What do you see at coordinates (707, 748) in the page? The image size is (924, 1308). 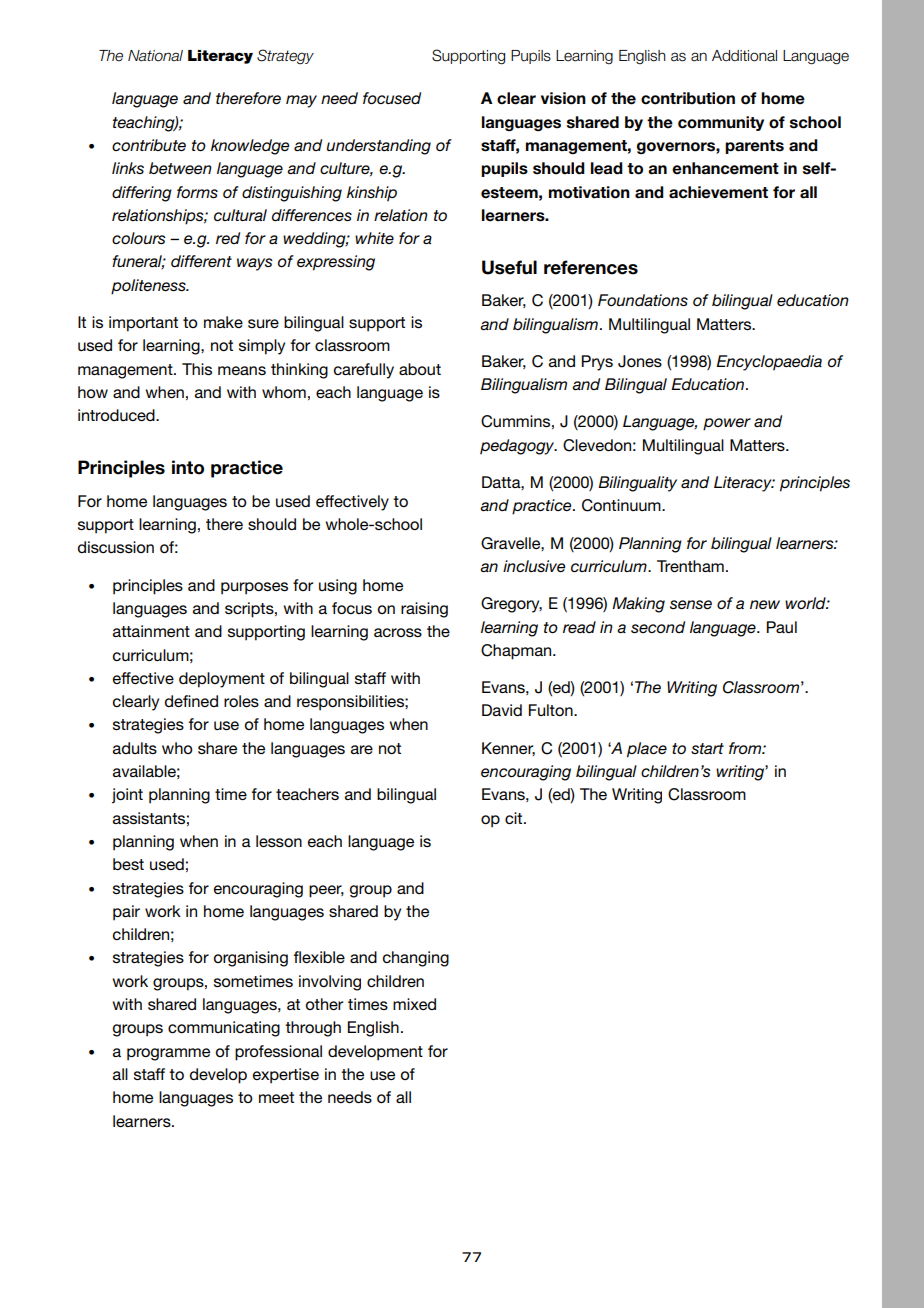 I see `start` at bounding box center [707, 748].
